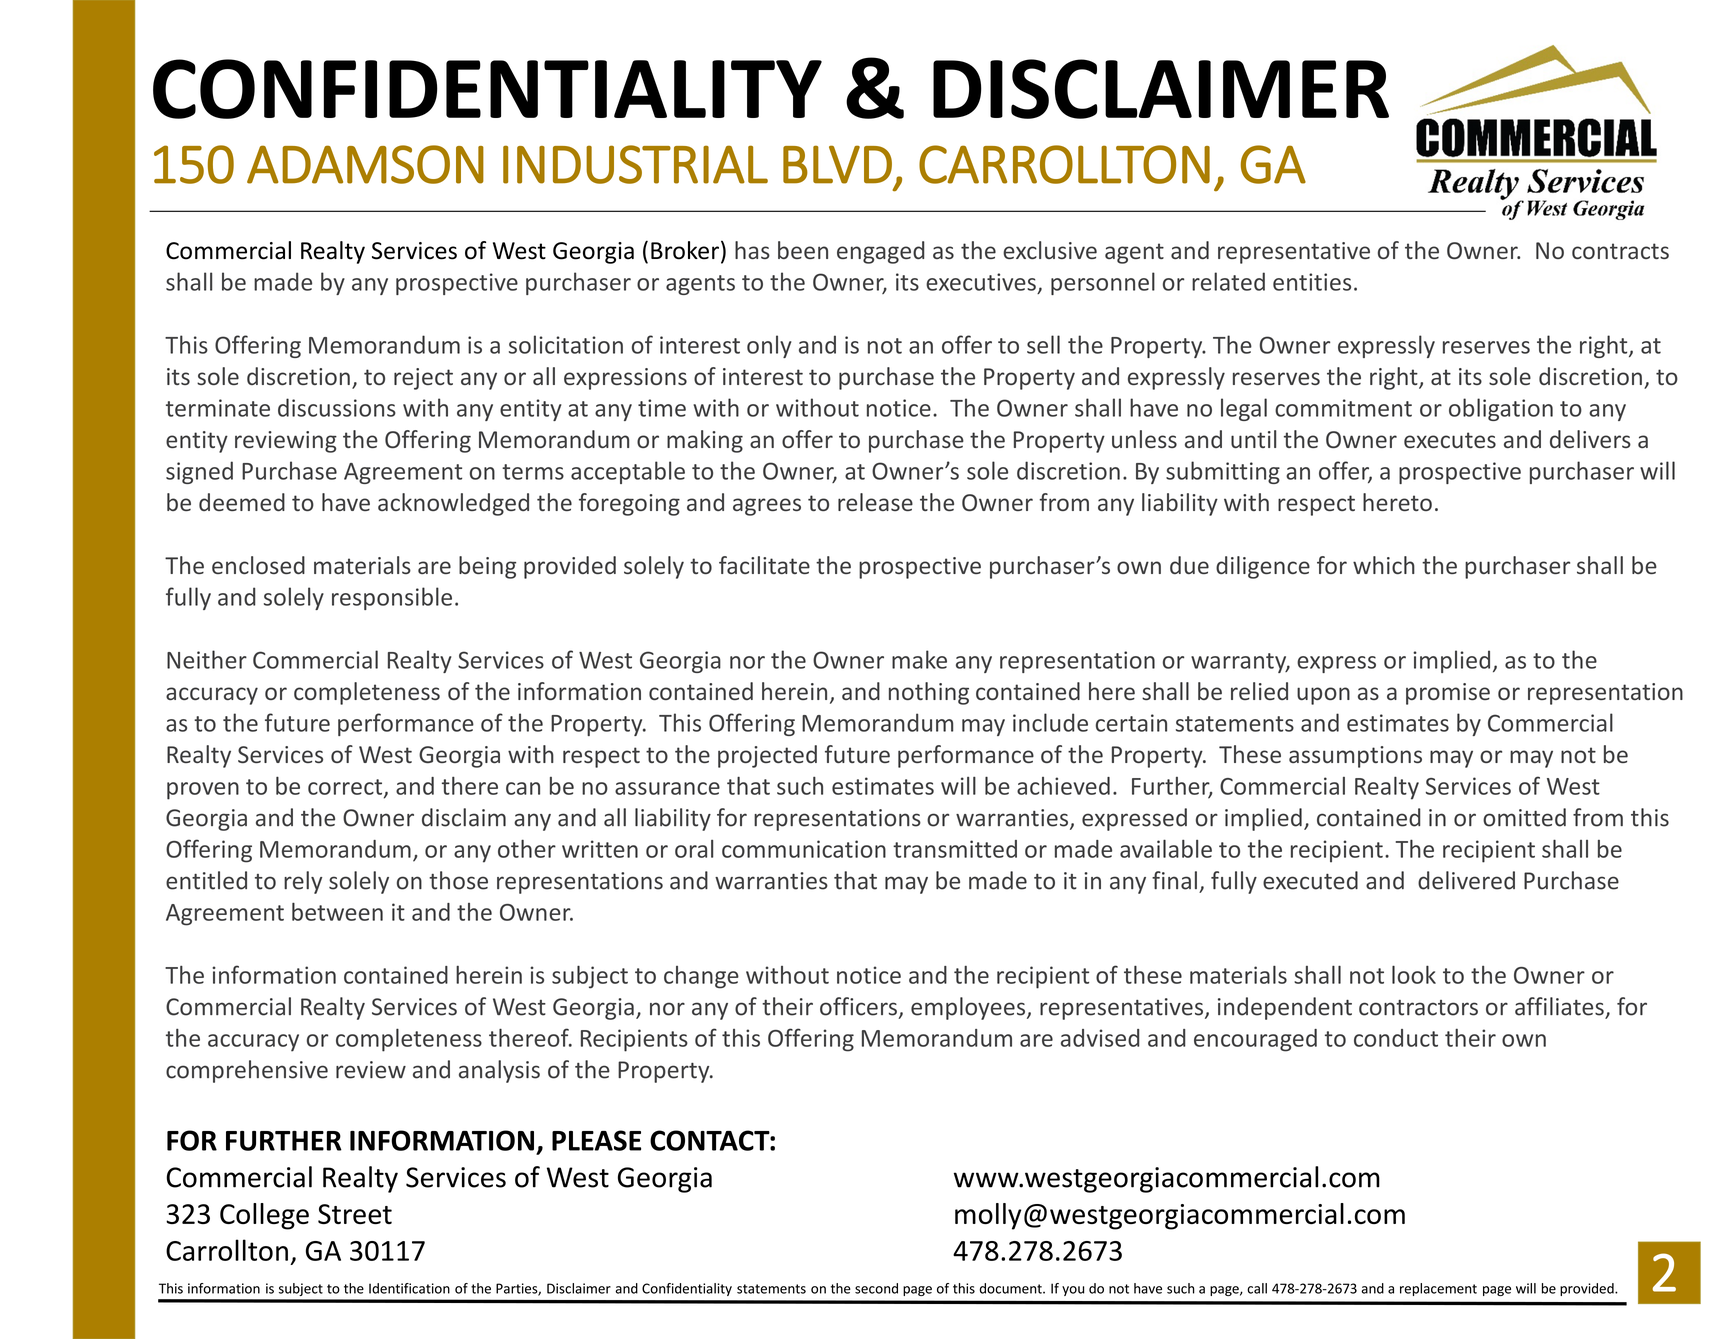 This page has height=1339, width=1733. What do you see at coordinates (1620, 251) in the page?
I see `contracts` at bounding box center [1620, 251].
